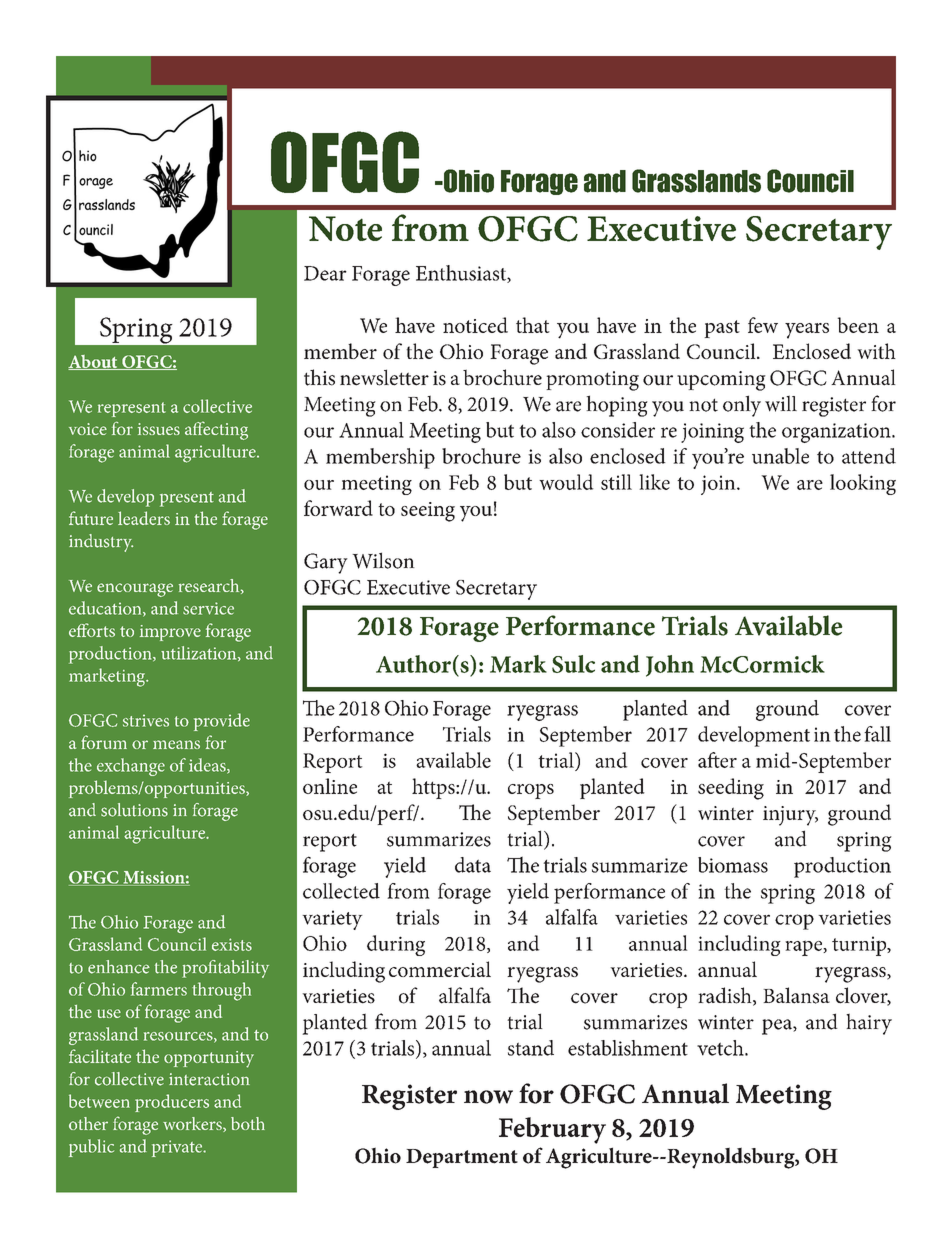 The width and height of the document is (952, 1233). Describe the element at coordinates (877, 734) in the document. I see `fall` at that location.
